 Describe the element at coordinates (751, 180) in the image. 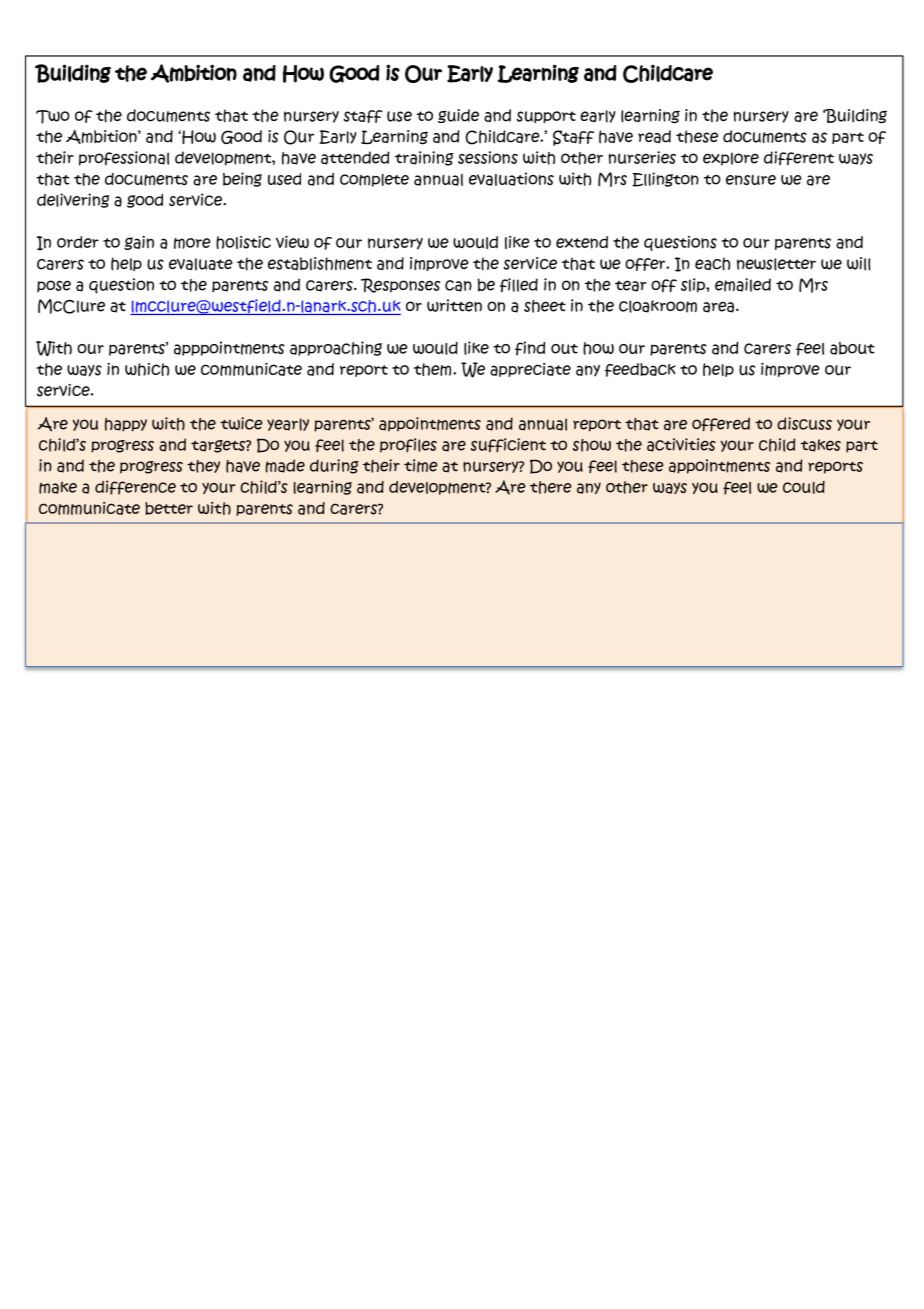

I see `ensure` at that location.
